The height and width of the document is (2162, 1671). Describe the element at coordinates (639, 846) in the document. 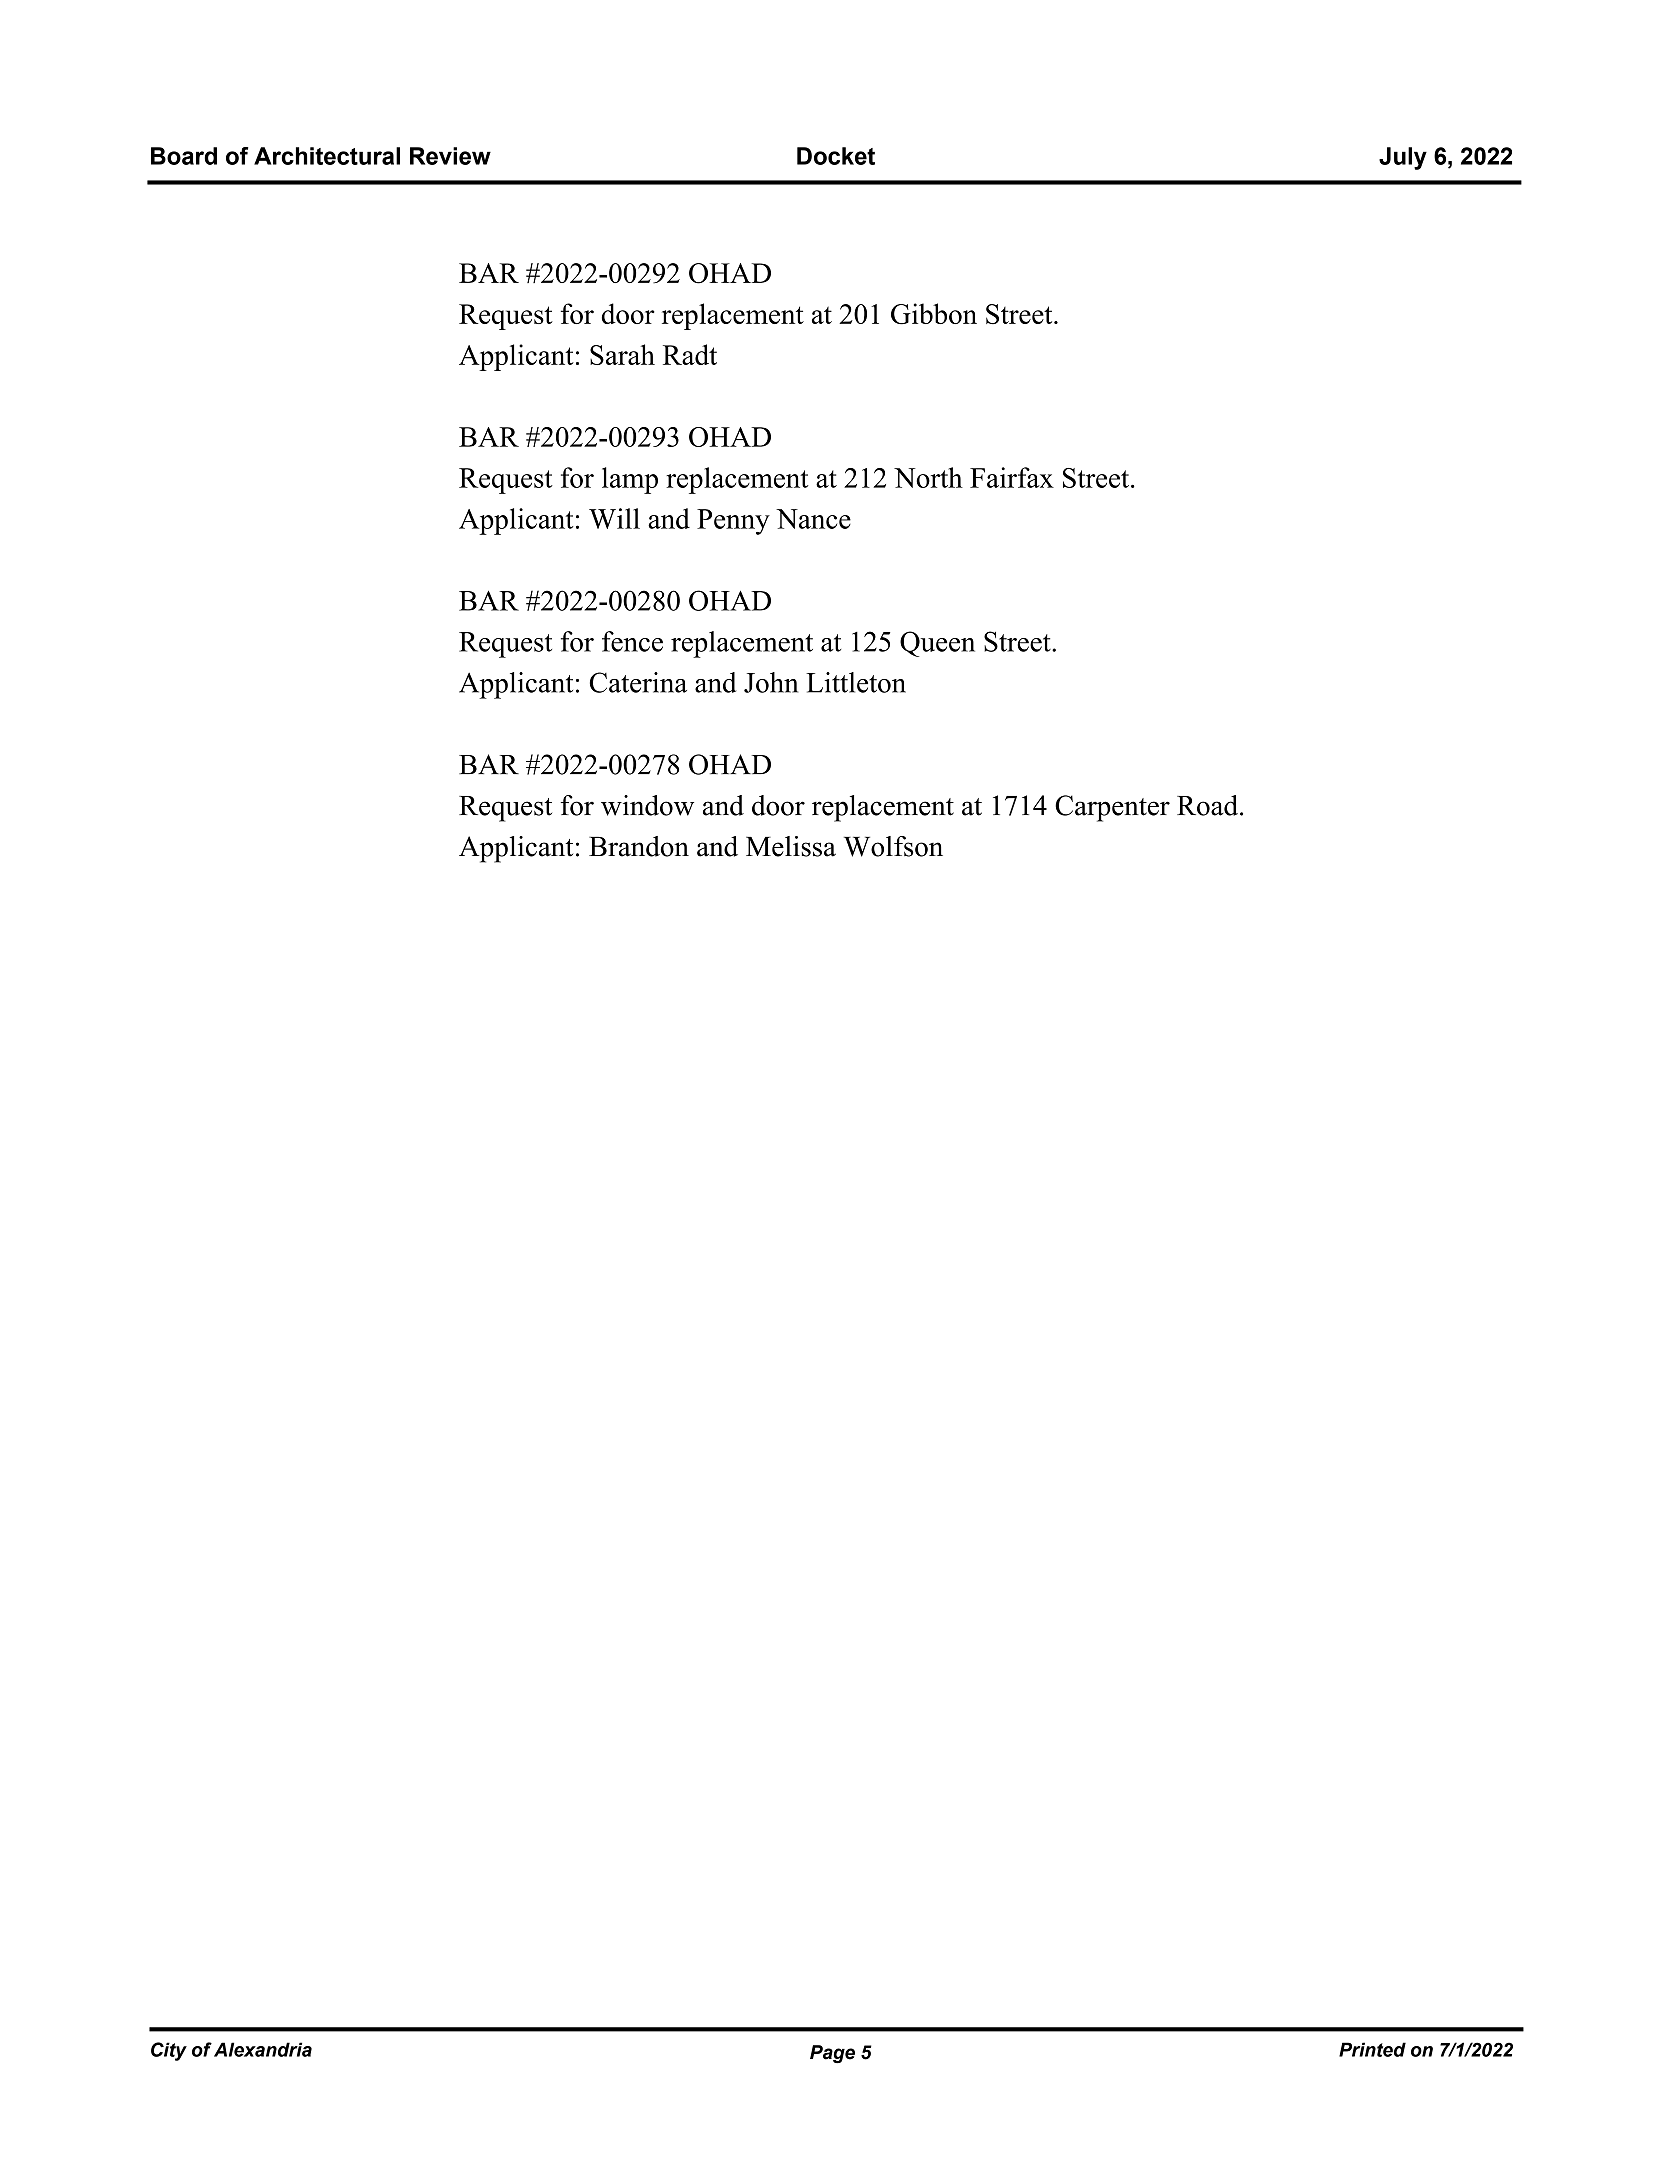

I see `Brandon` at that location.
